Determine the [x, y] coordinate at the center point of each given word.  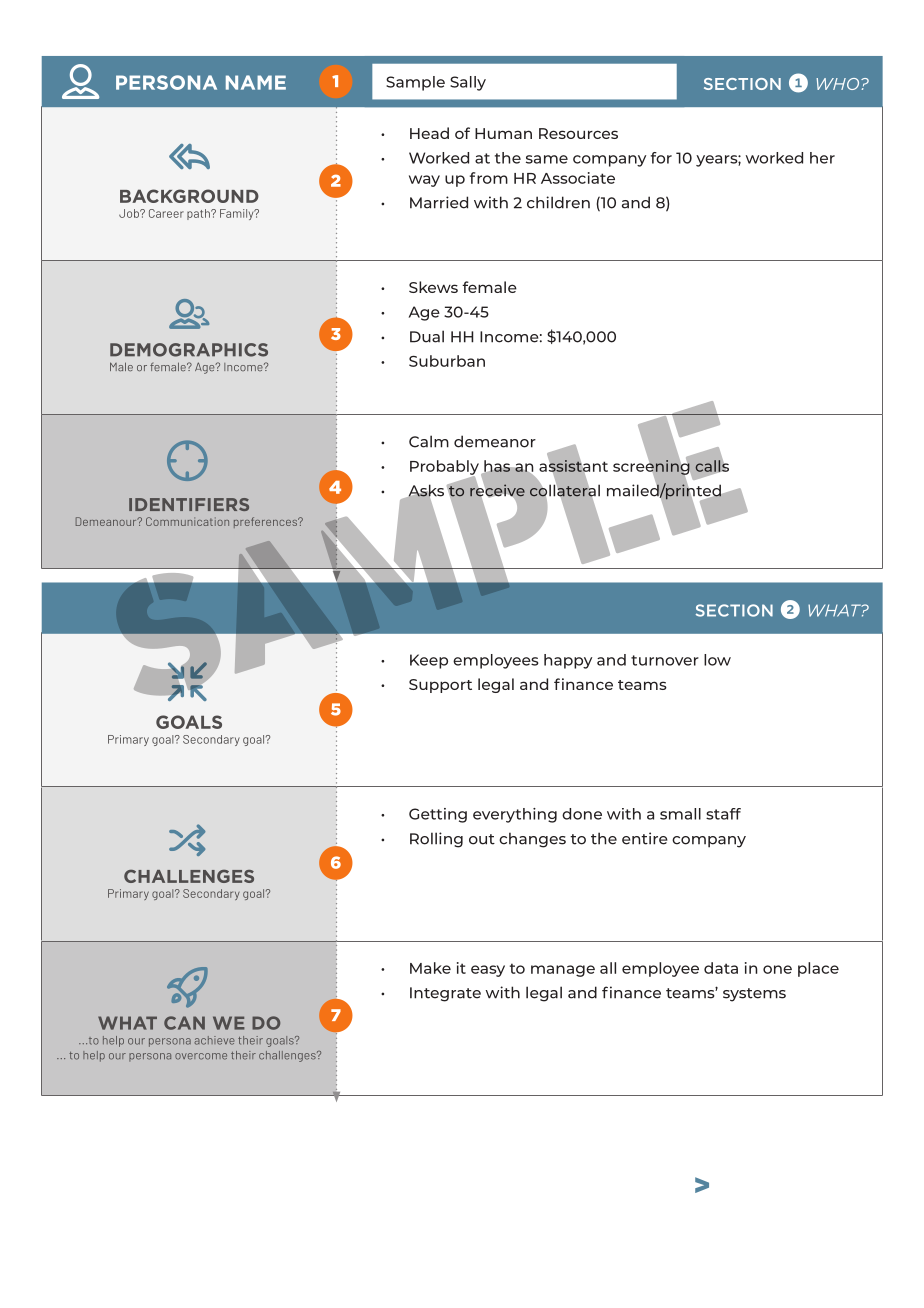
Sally [468, 83]
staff [723, 814]
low [717, 660]
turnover [665, 660]
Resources [578, 133]
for [661, 158]
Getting [438, 815]
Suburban [447, 361]
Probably [444, 468]
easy [488, 971]
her [822, 158]
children [558, 202]
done [582, 814]
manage [563, 971]
